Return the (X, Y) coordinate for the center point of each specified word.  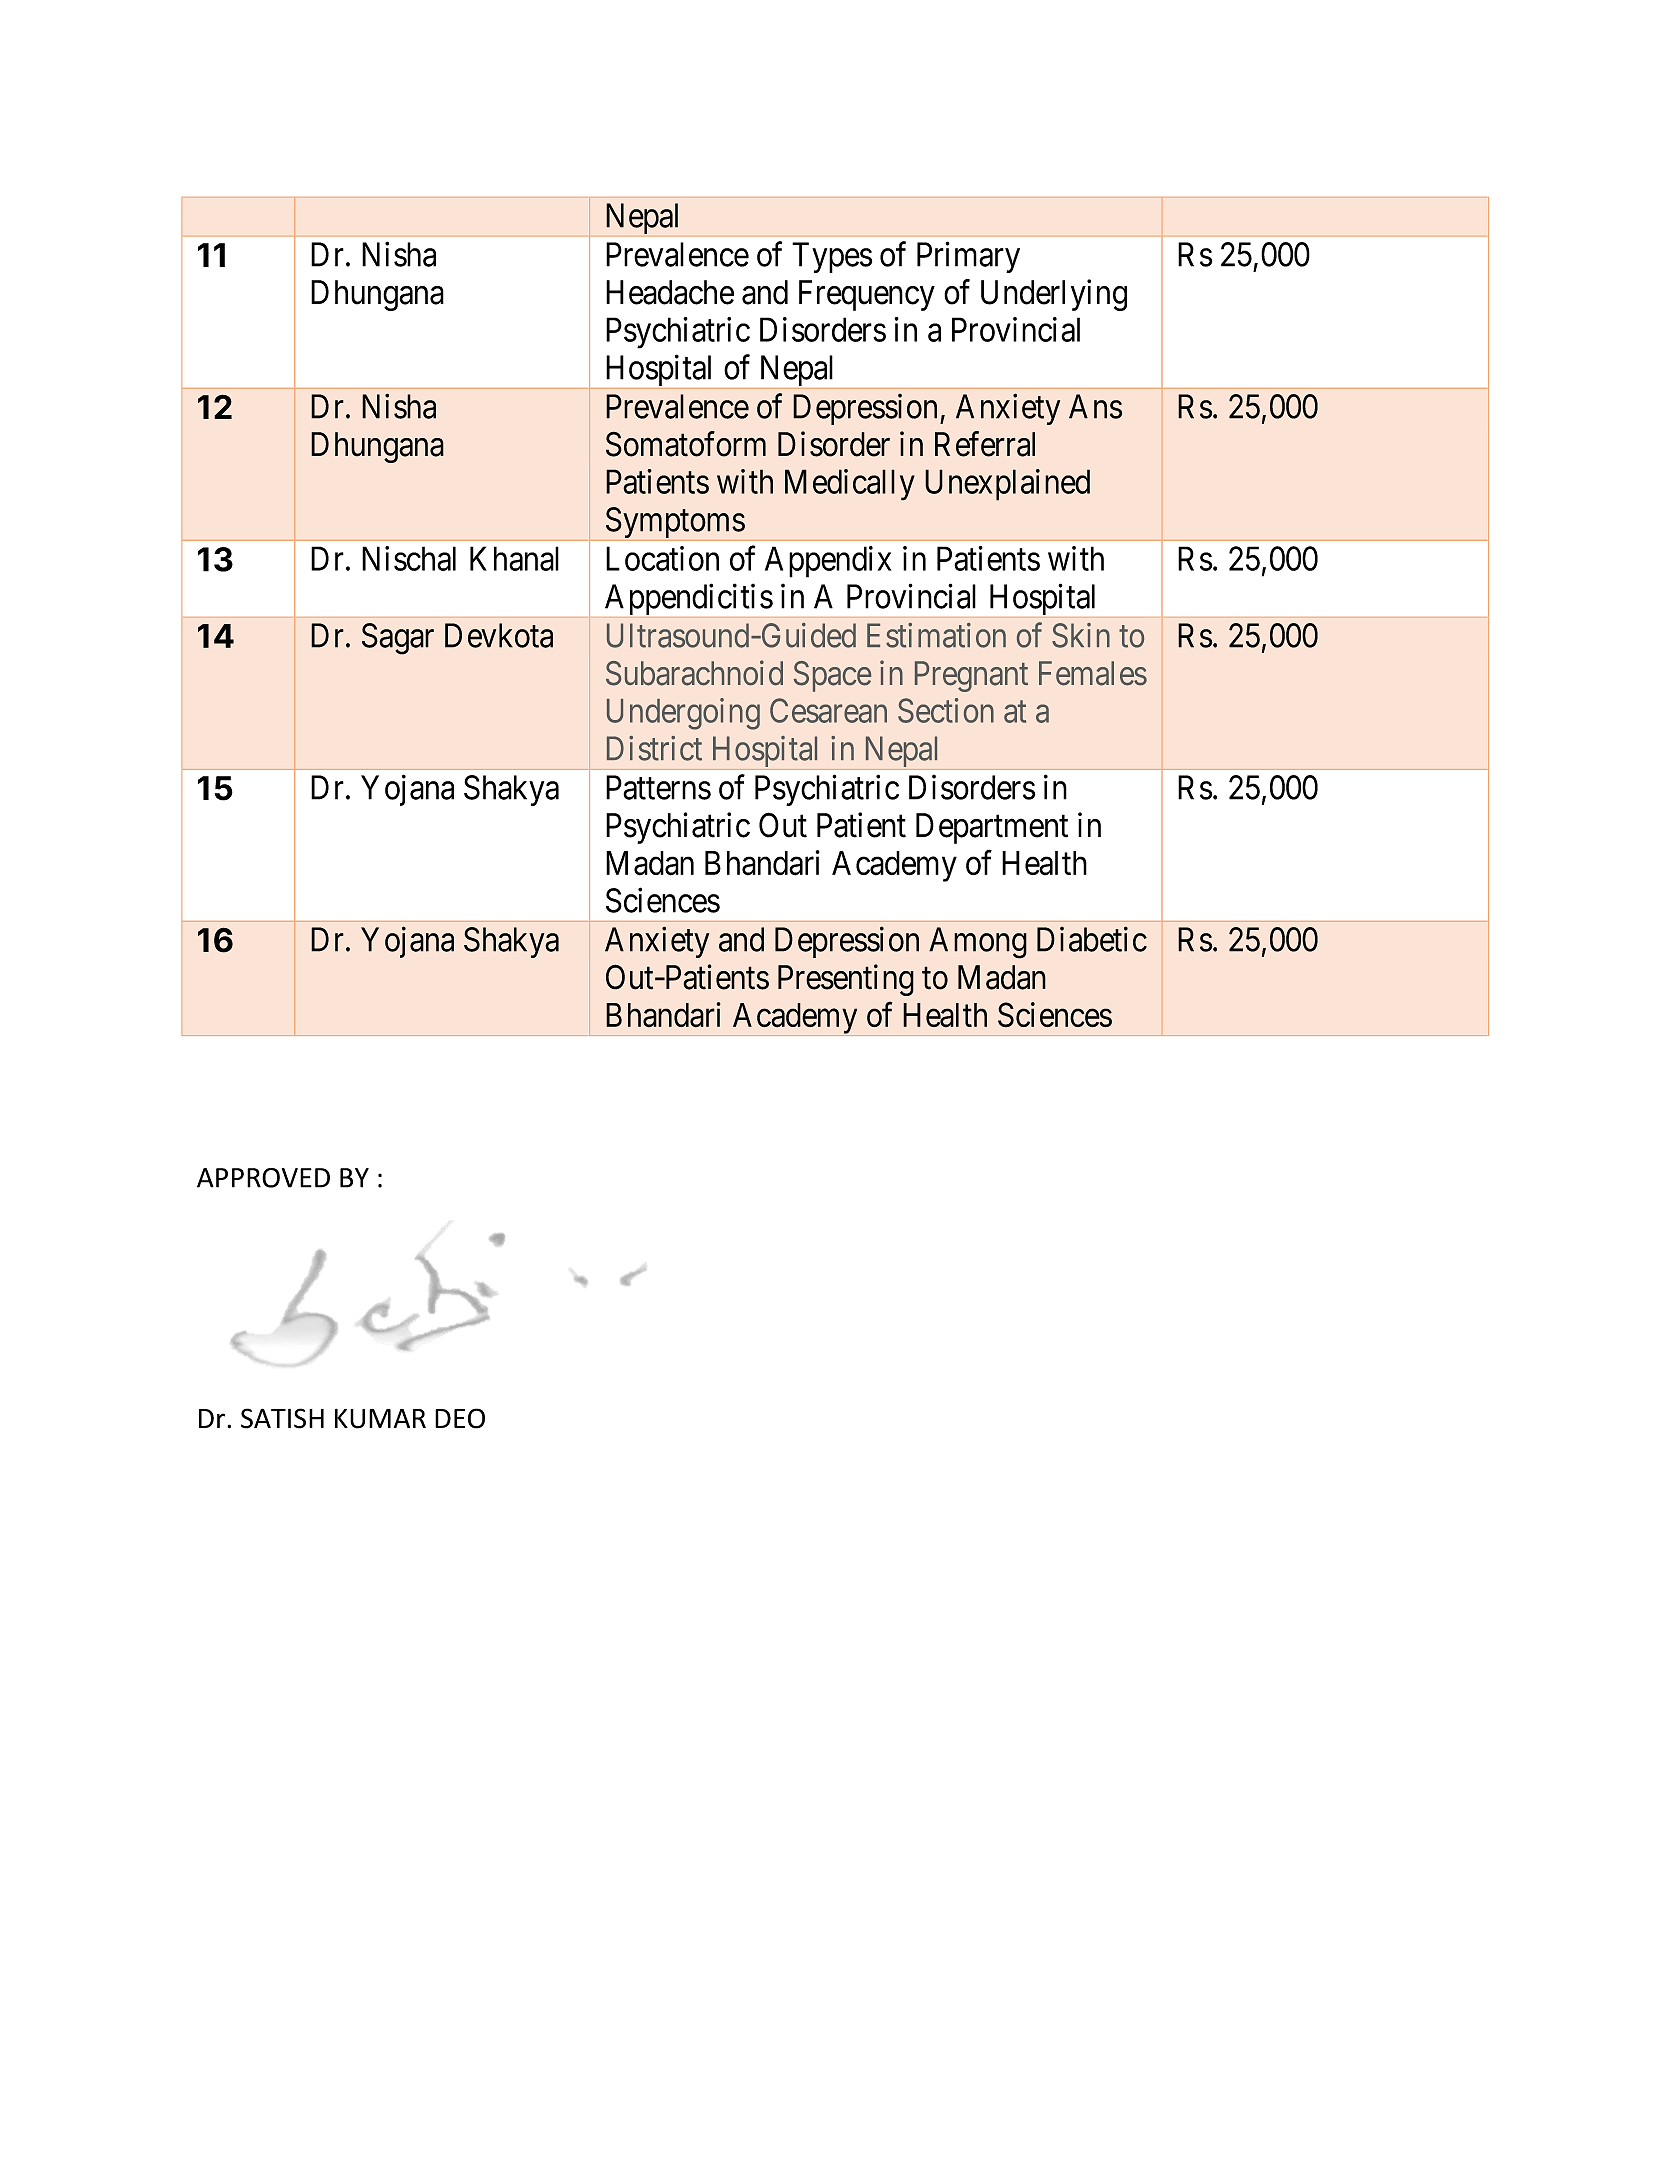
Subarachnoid (694, 673)
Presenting (846, 980)
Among (978, 943)
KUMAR (380, 1419)
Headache (670, 292)
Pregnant (971, 676)
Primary (968, 257)
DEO (460, 1418)
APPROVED (263, 1178)
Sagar (398, 639)
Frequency (867, 295)
